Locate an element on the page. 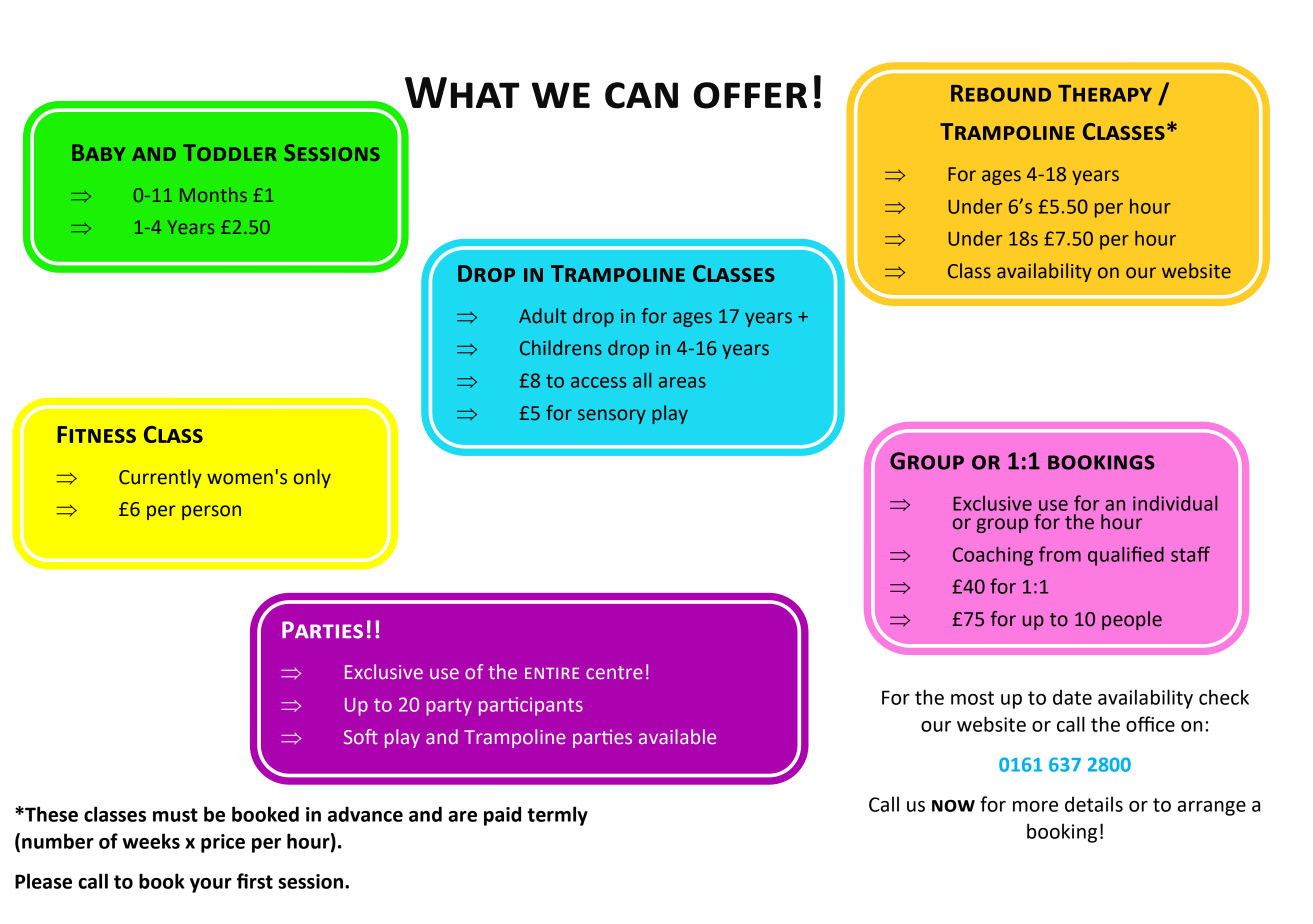 Image resolution: width=1313 pixels, height=924 pixels. centre is located at coordinates (614, 672).
